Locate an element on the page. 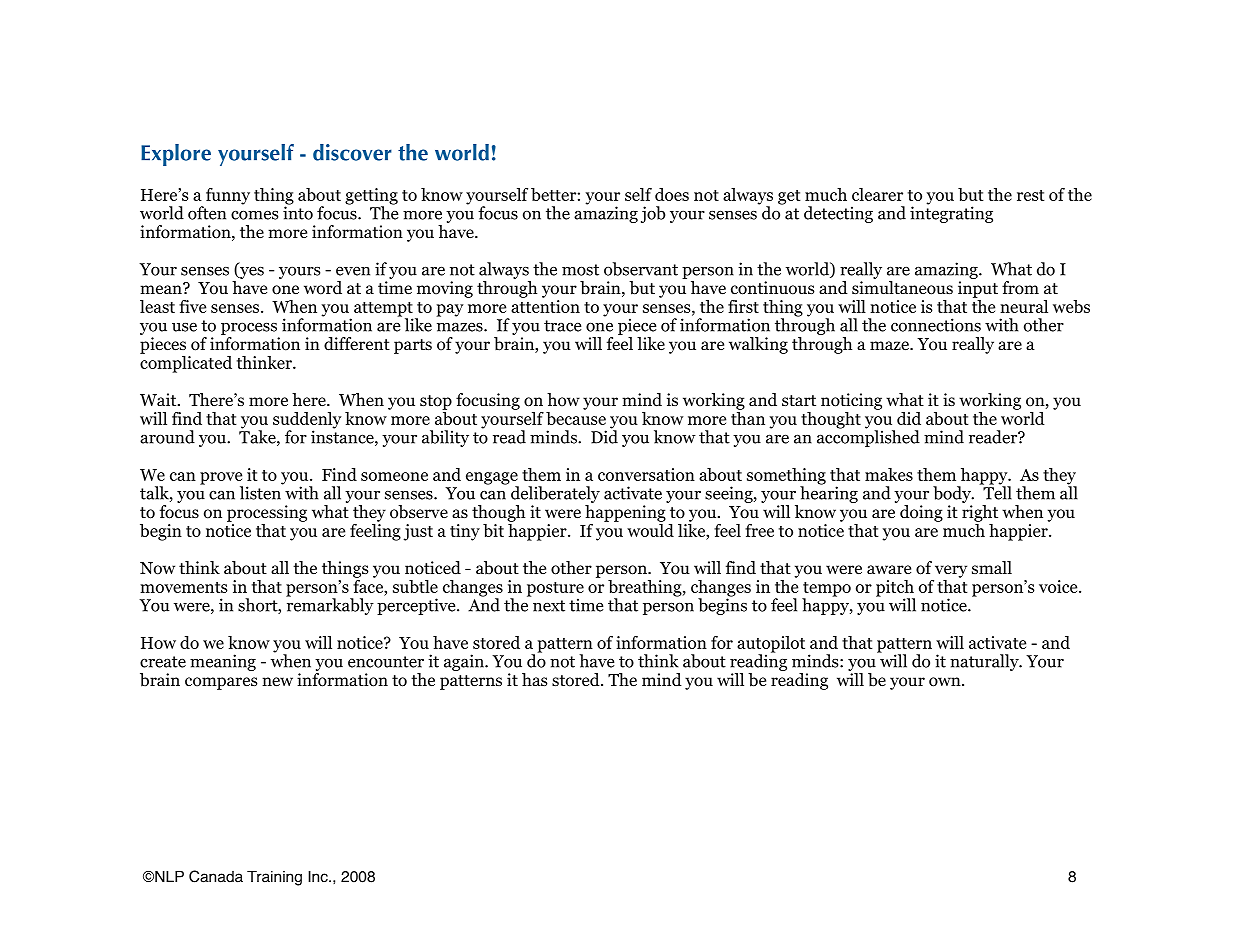  does is located at coordinates (672, 194).
